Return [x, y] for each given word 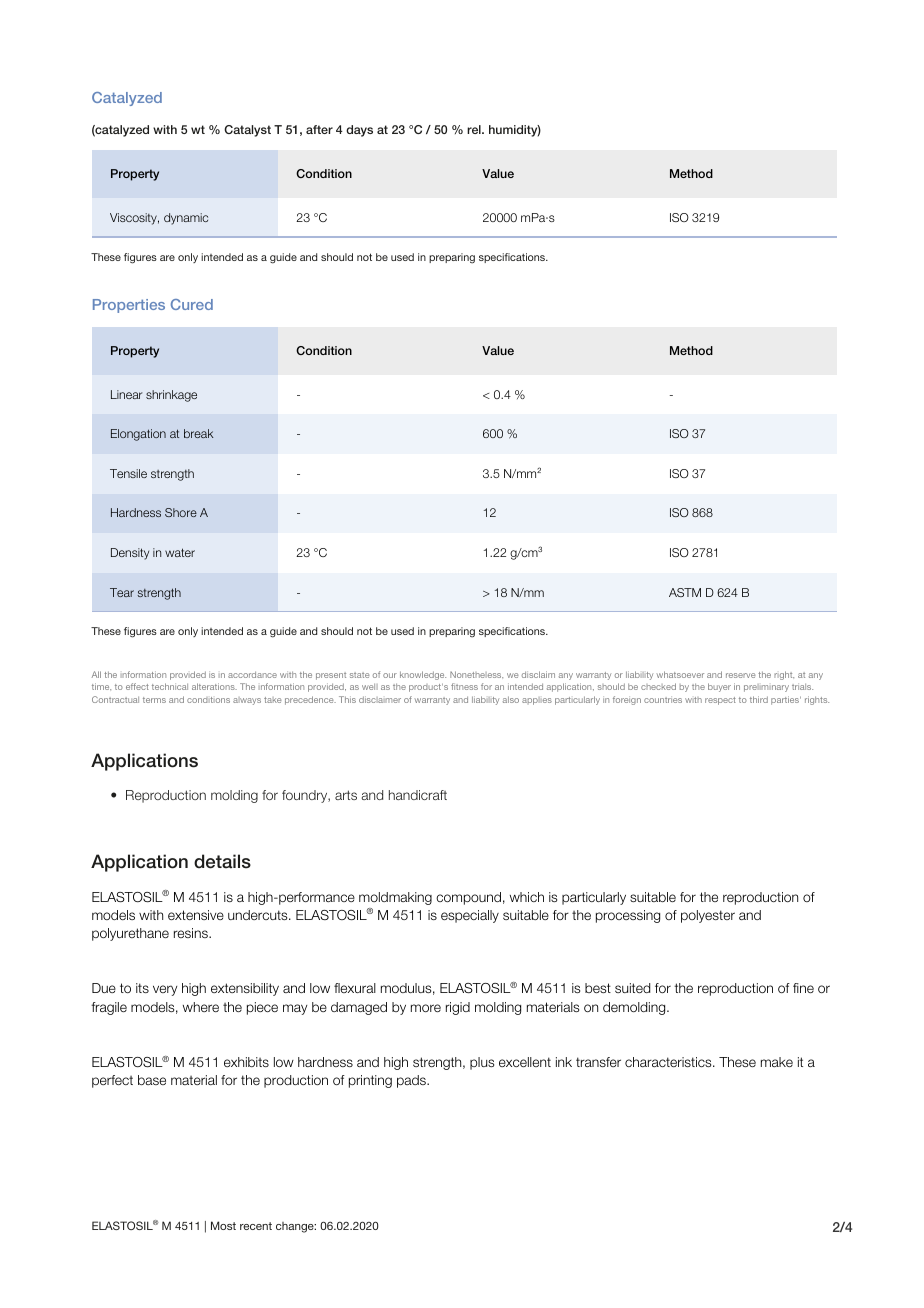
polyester [708, 916]
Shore [181, 512]
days [359, 131]
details [222, 861]
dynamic [186, 219]
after [319, 129]
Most [223, 1225]
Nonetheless [476, 674]
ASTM [685, 592]
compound [468, 898]
